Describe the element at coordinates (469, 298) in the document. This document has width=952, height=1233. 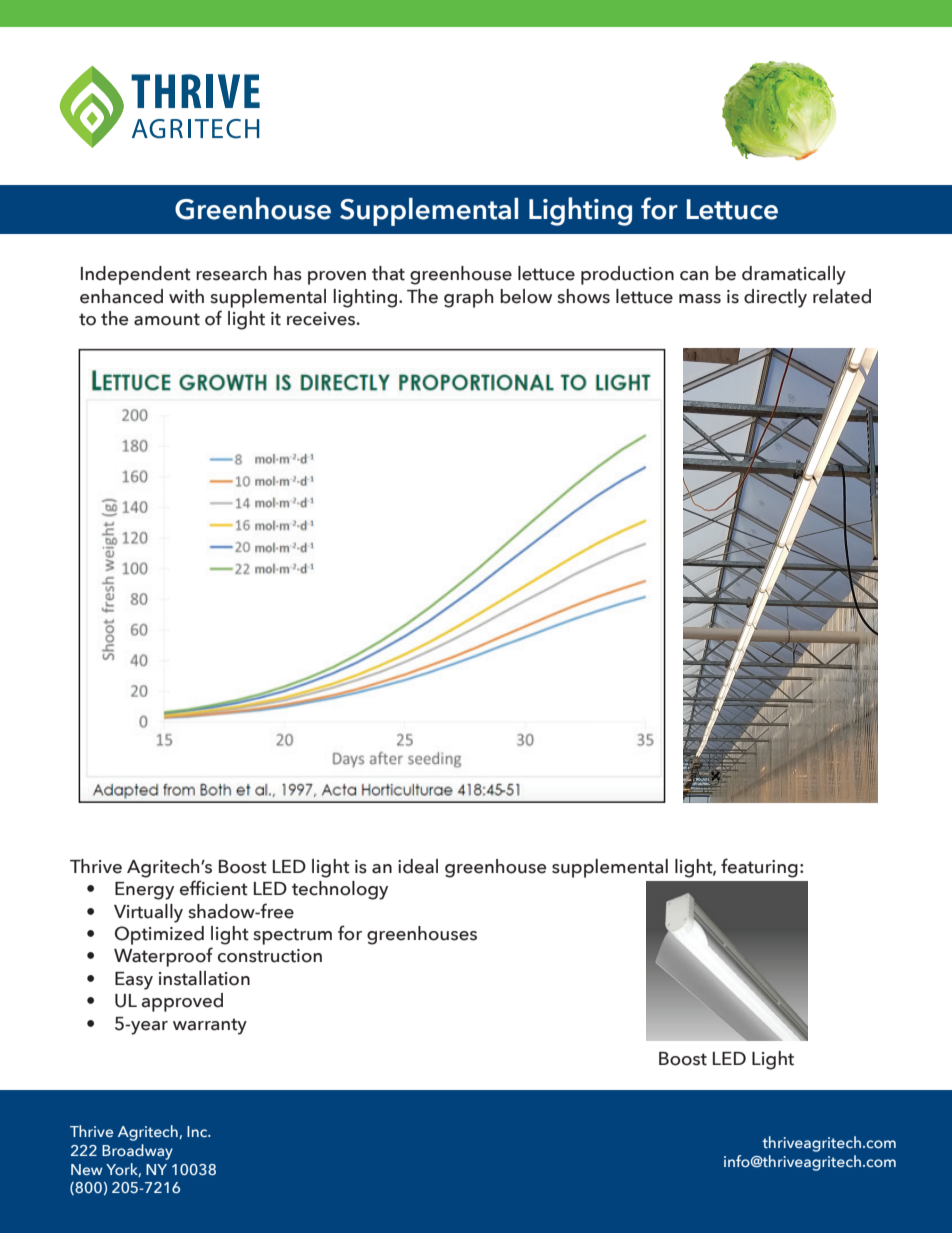
I see `graph` at that location.
